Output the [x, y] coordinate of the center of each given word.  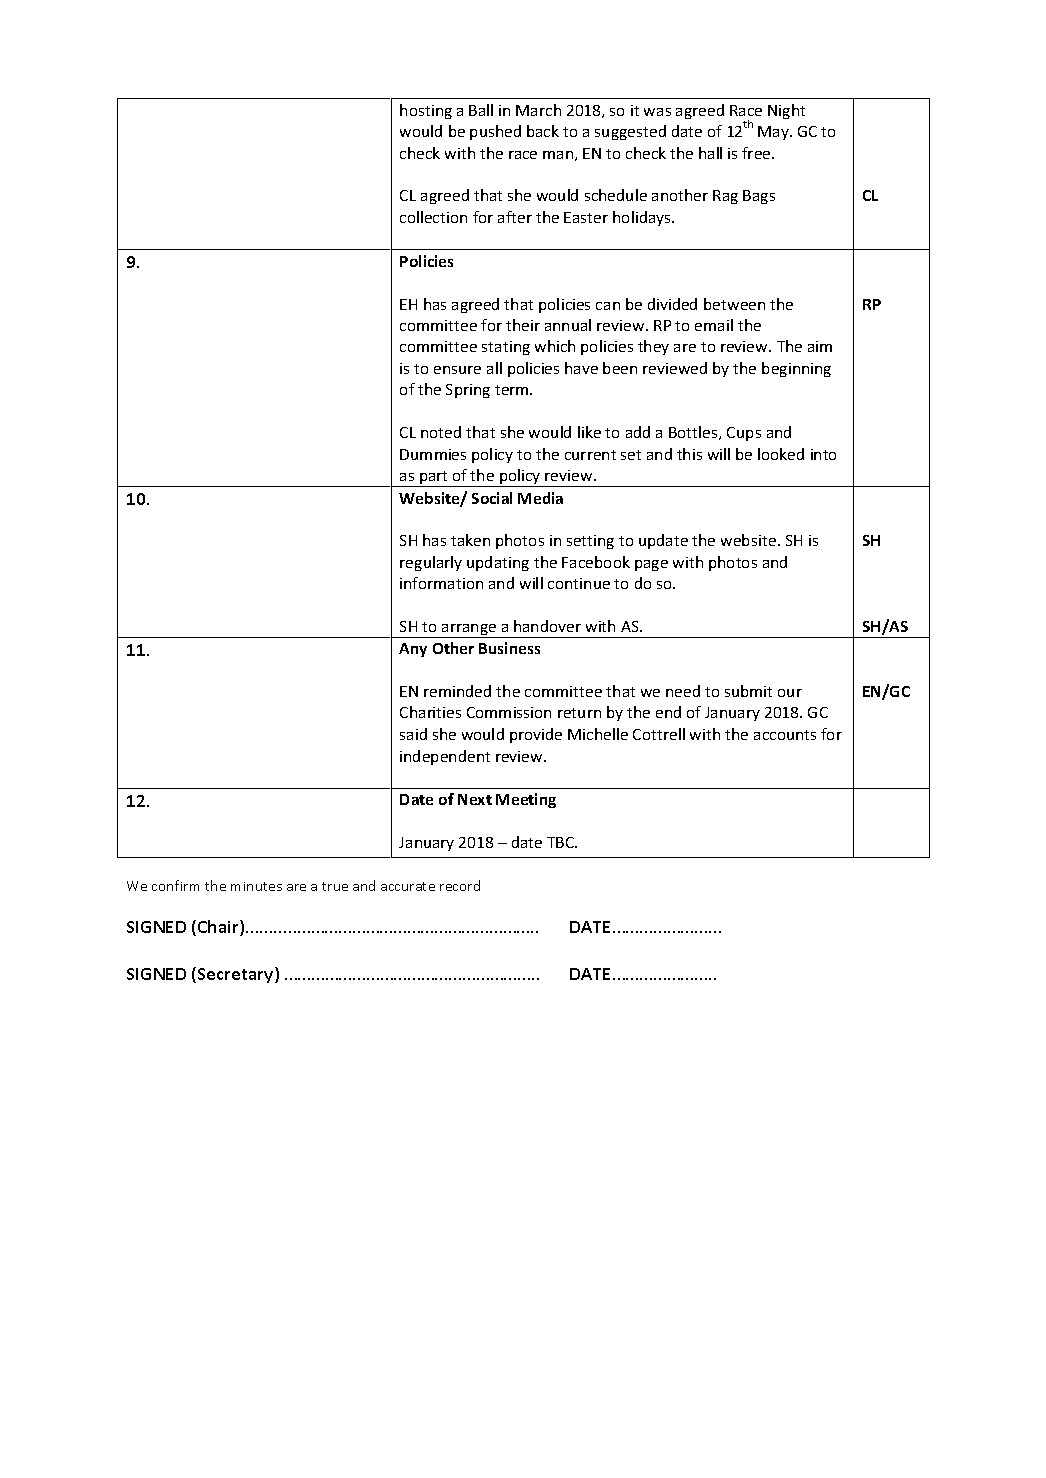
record [460, 885]
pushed [495, 132]
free [757, 153]
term [513, 390]
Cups [744, 434]
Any [413, 650]
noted [441, 432]
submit [748, 691]
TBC [562, 842]
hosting [426, 111]
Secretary [237, 975]
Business [509, 648]
